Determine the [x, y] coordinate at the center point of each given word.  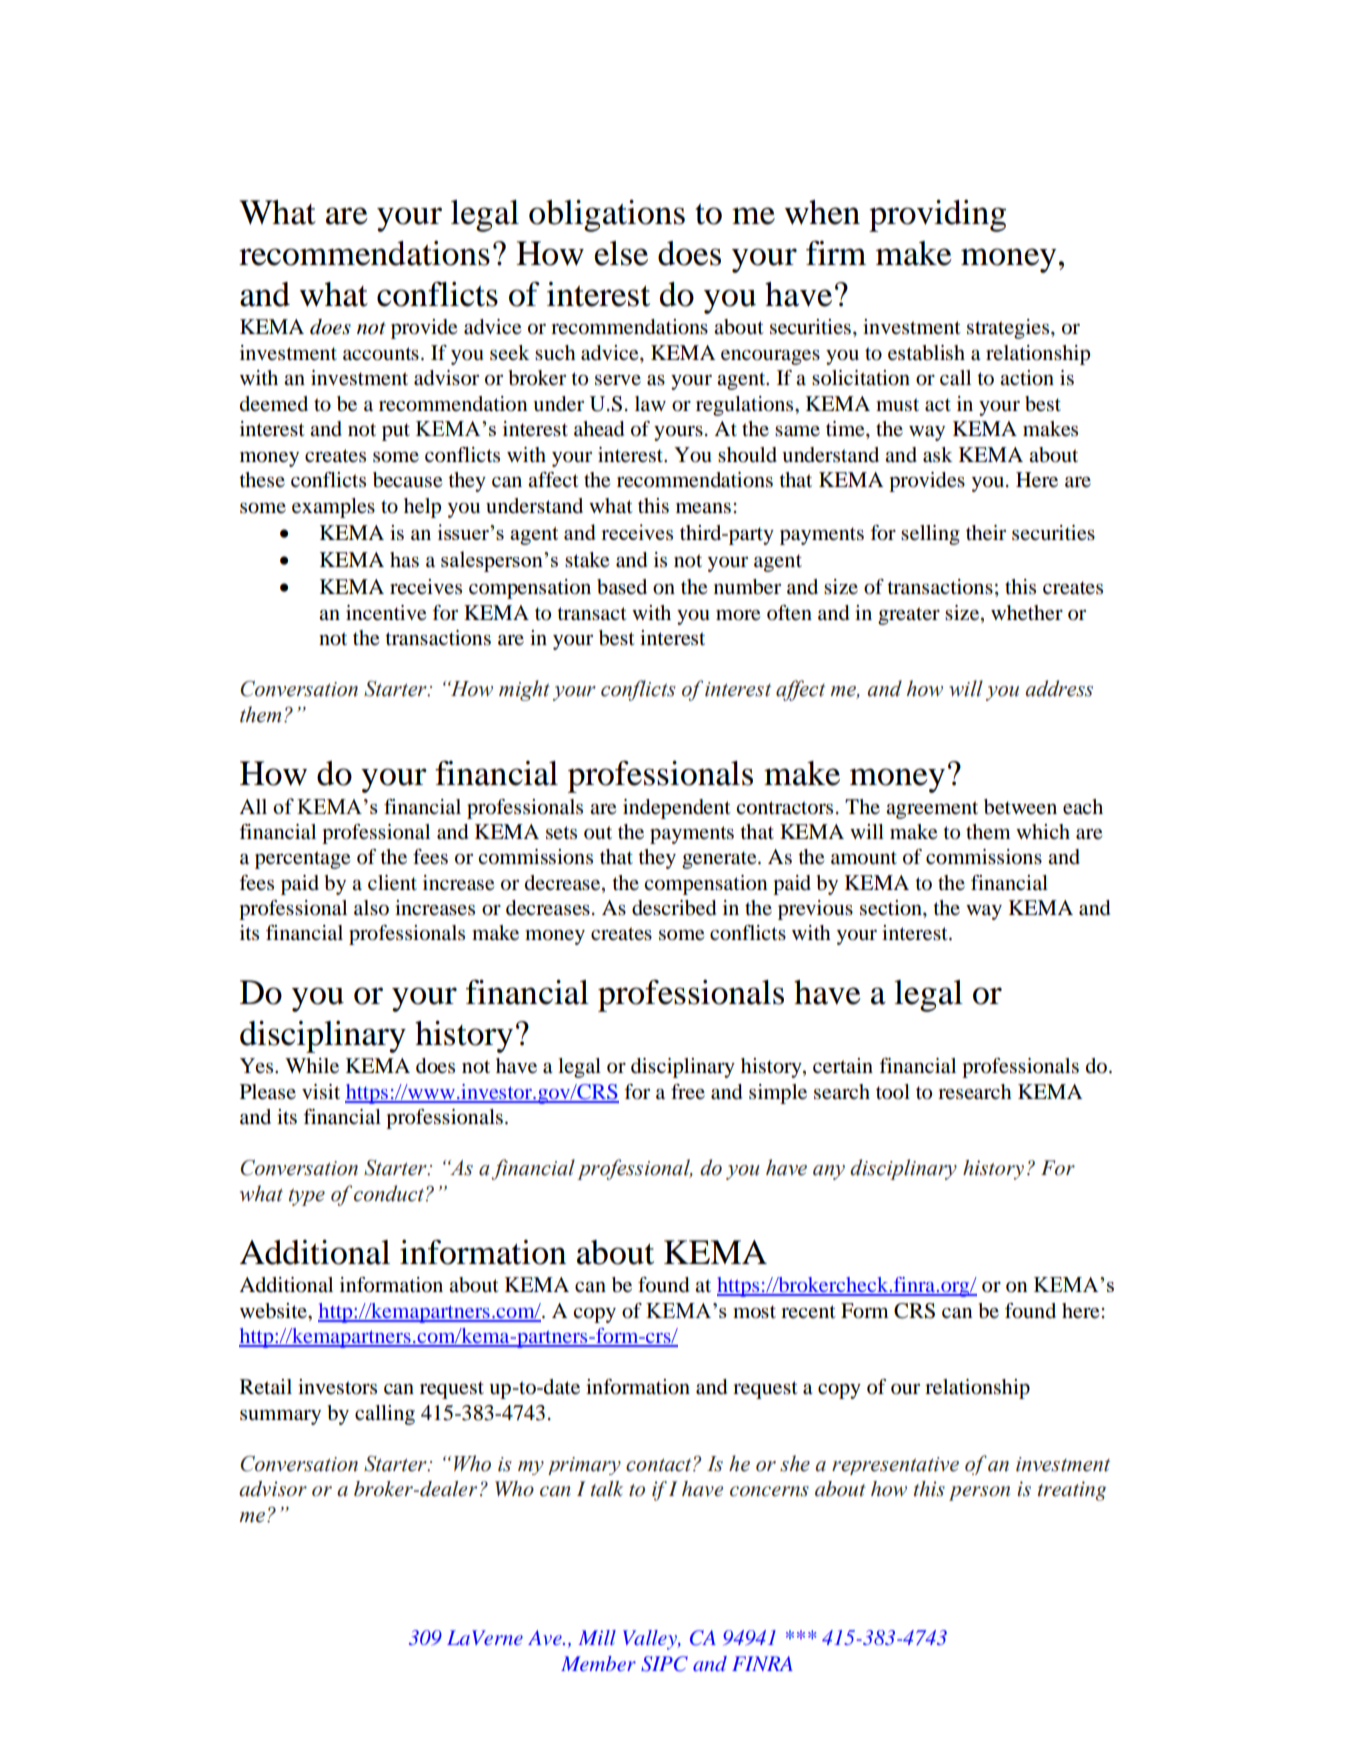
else [621, 253]
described [674, 908]
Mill [597, 1637]
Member [598, 1663]
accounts [381, 354]
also [371, 908]
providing [937, 216]
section [892, 908]
